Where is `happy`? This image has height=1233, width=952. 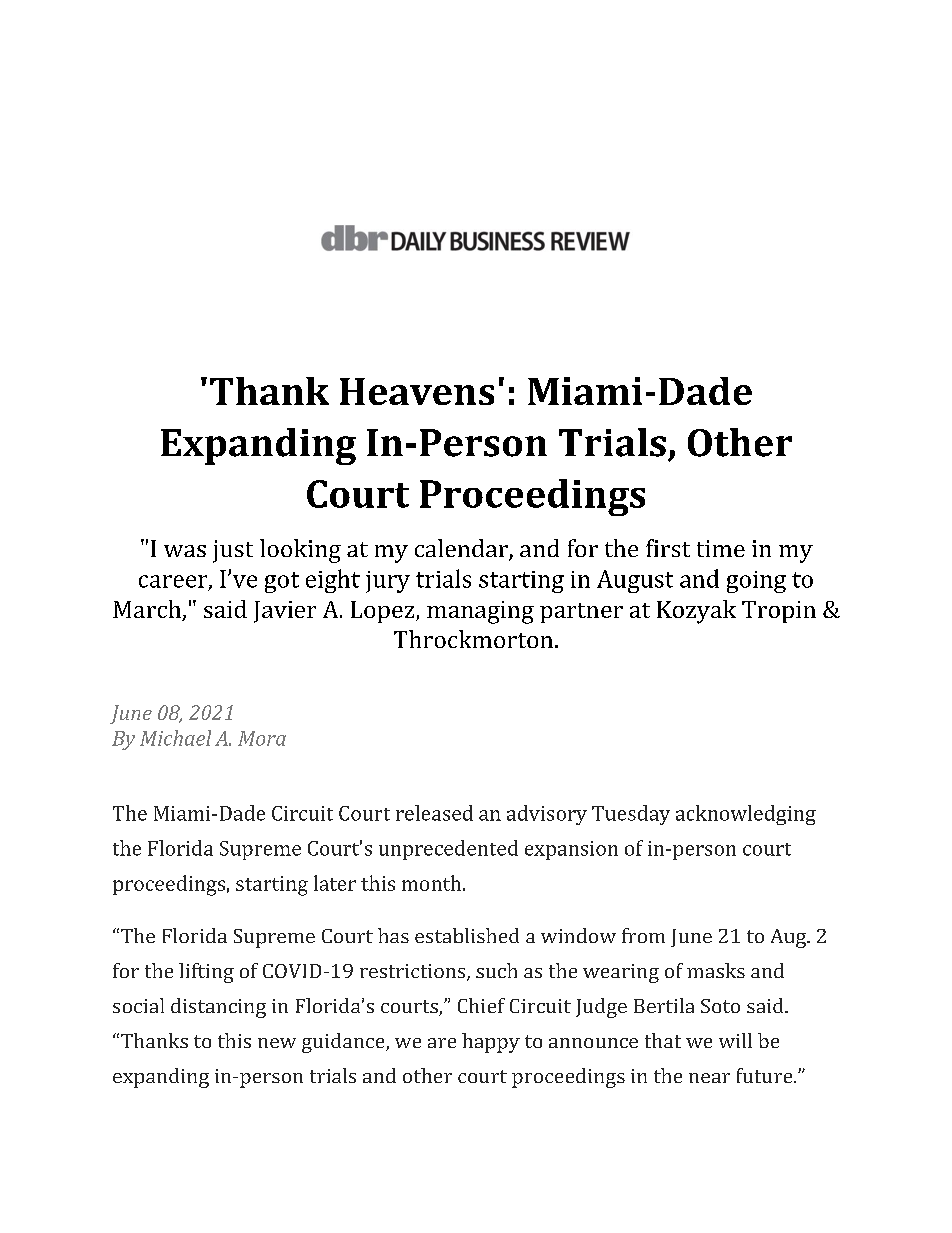 happy is located at coordinates (491, 1043).
